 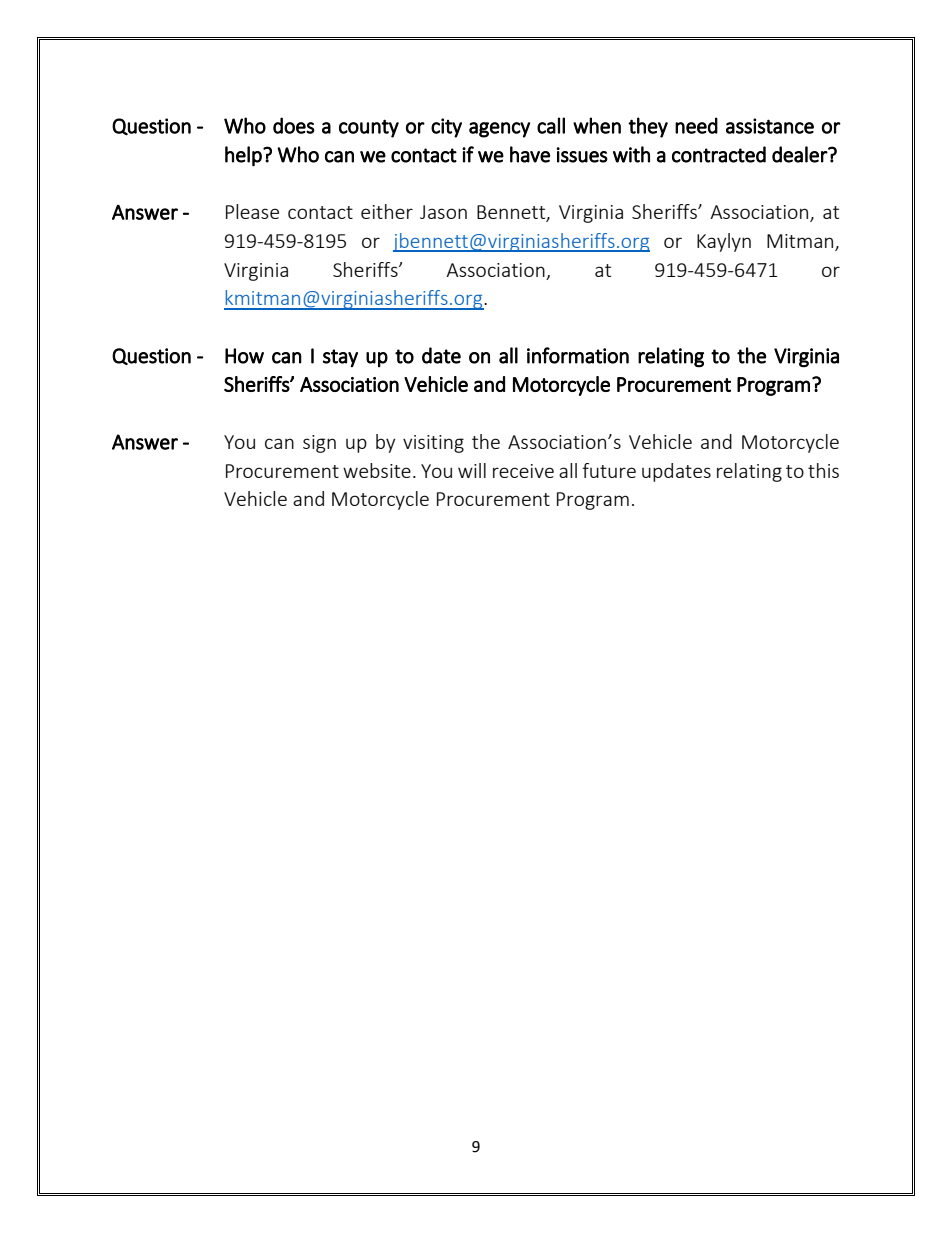 I want to click on call, so click(x=551, y=125).
